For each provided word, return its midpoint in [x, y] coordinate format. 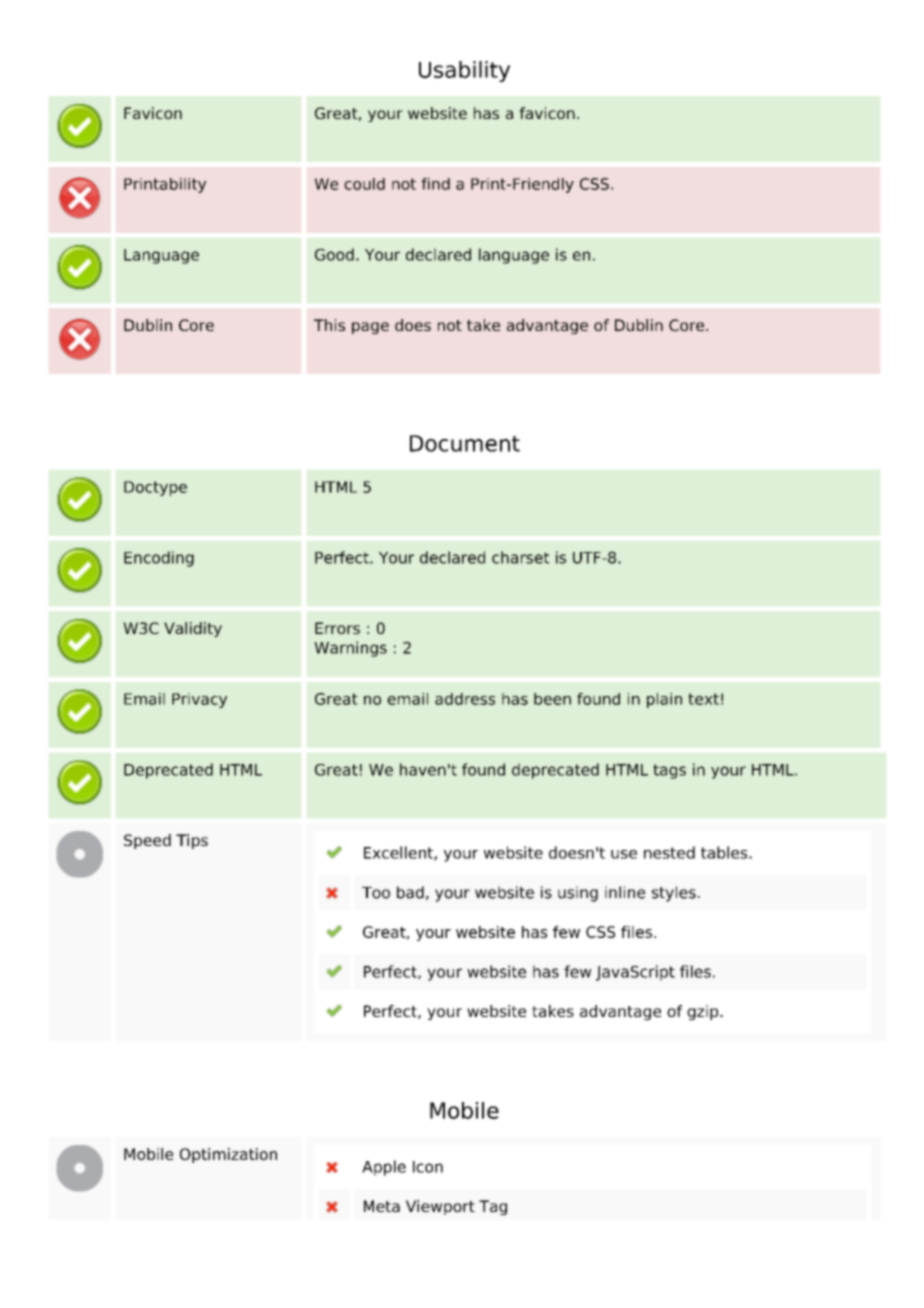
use [624, 854]
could [364, 184]
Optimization [228, 1155]
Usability [464, 71]
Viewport [440, 1207]
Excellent [399, 853]
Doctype [155, 488]
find [435, 184]
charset [520, 557]
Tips [192, 841]
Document [465, 443]
